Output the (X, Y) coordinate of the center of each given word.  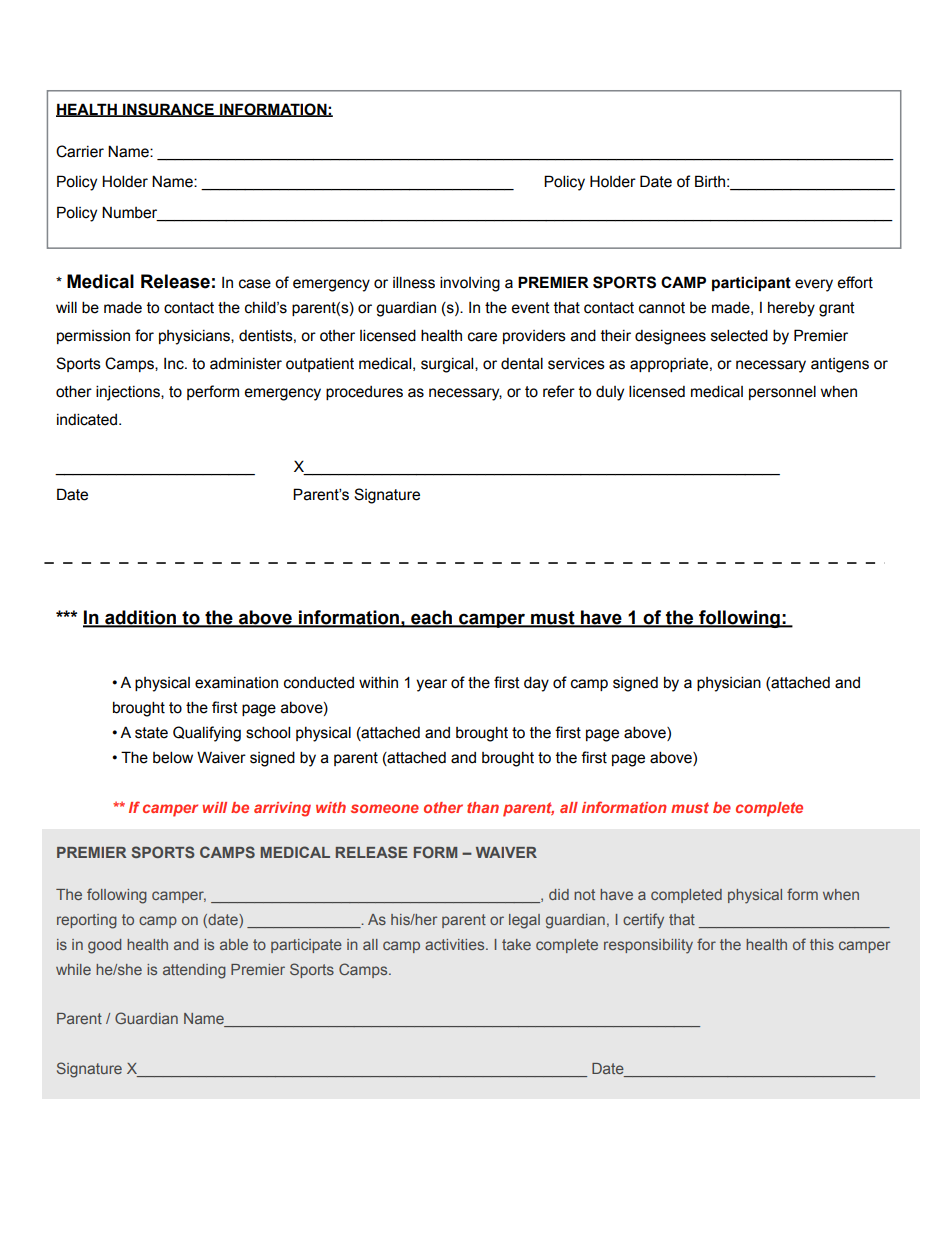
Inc (175, 364)
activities (456, 944)
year (431, 685)
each (431, 618)
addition (141, 618)
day (536, 684)
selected (739, 335)
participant (751, 283)
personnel (782, 392)
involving (470, 284)
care (482, 337)
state (151, 733)
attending (194, 971)
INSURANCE (168, 110)
